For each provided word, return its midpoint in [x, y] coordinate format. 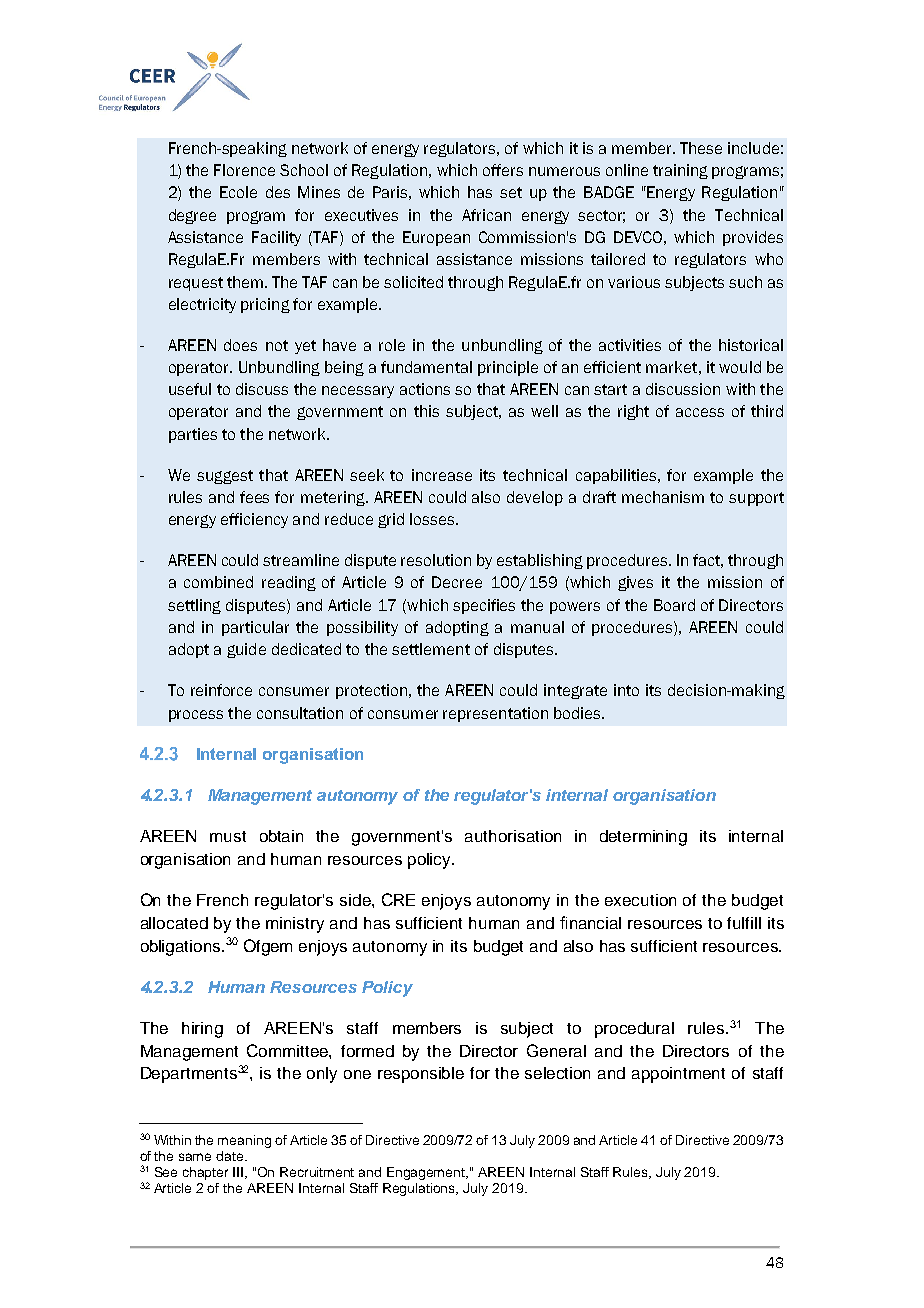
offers [503, 170]
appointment [678, 1075]
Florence [244, 170]
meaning [244, 1141]
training [680, 171]
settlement [431, 649]
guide [246, 650]
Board [674, 605]
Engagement [427, 1173]
